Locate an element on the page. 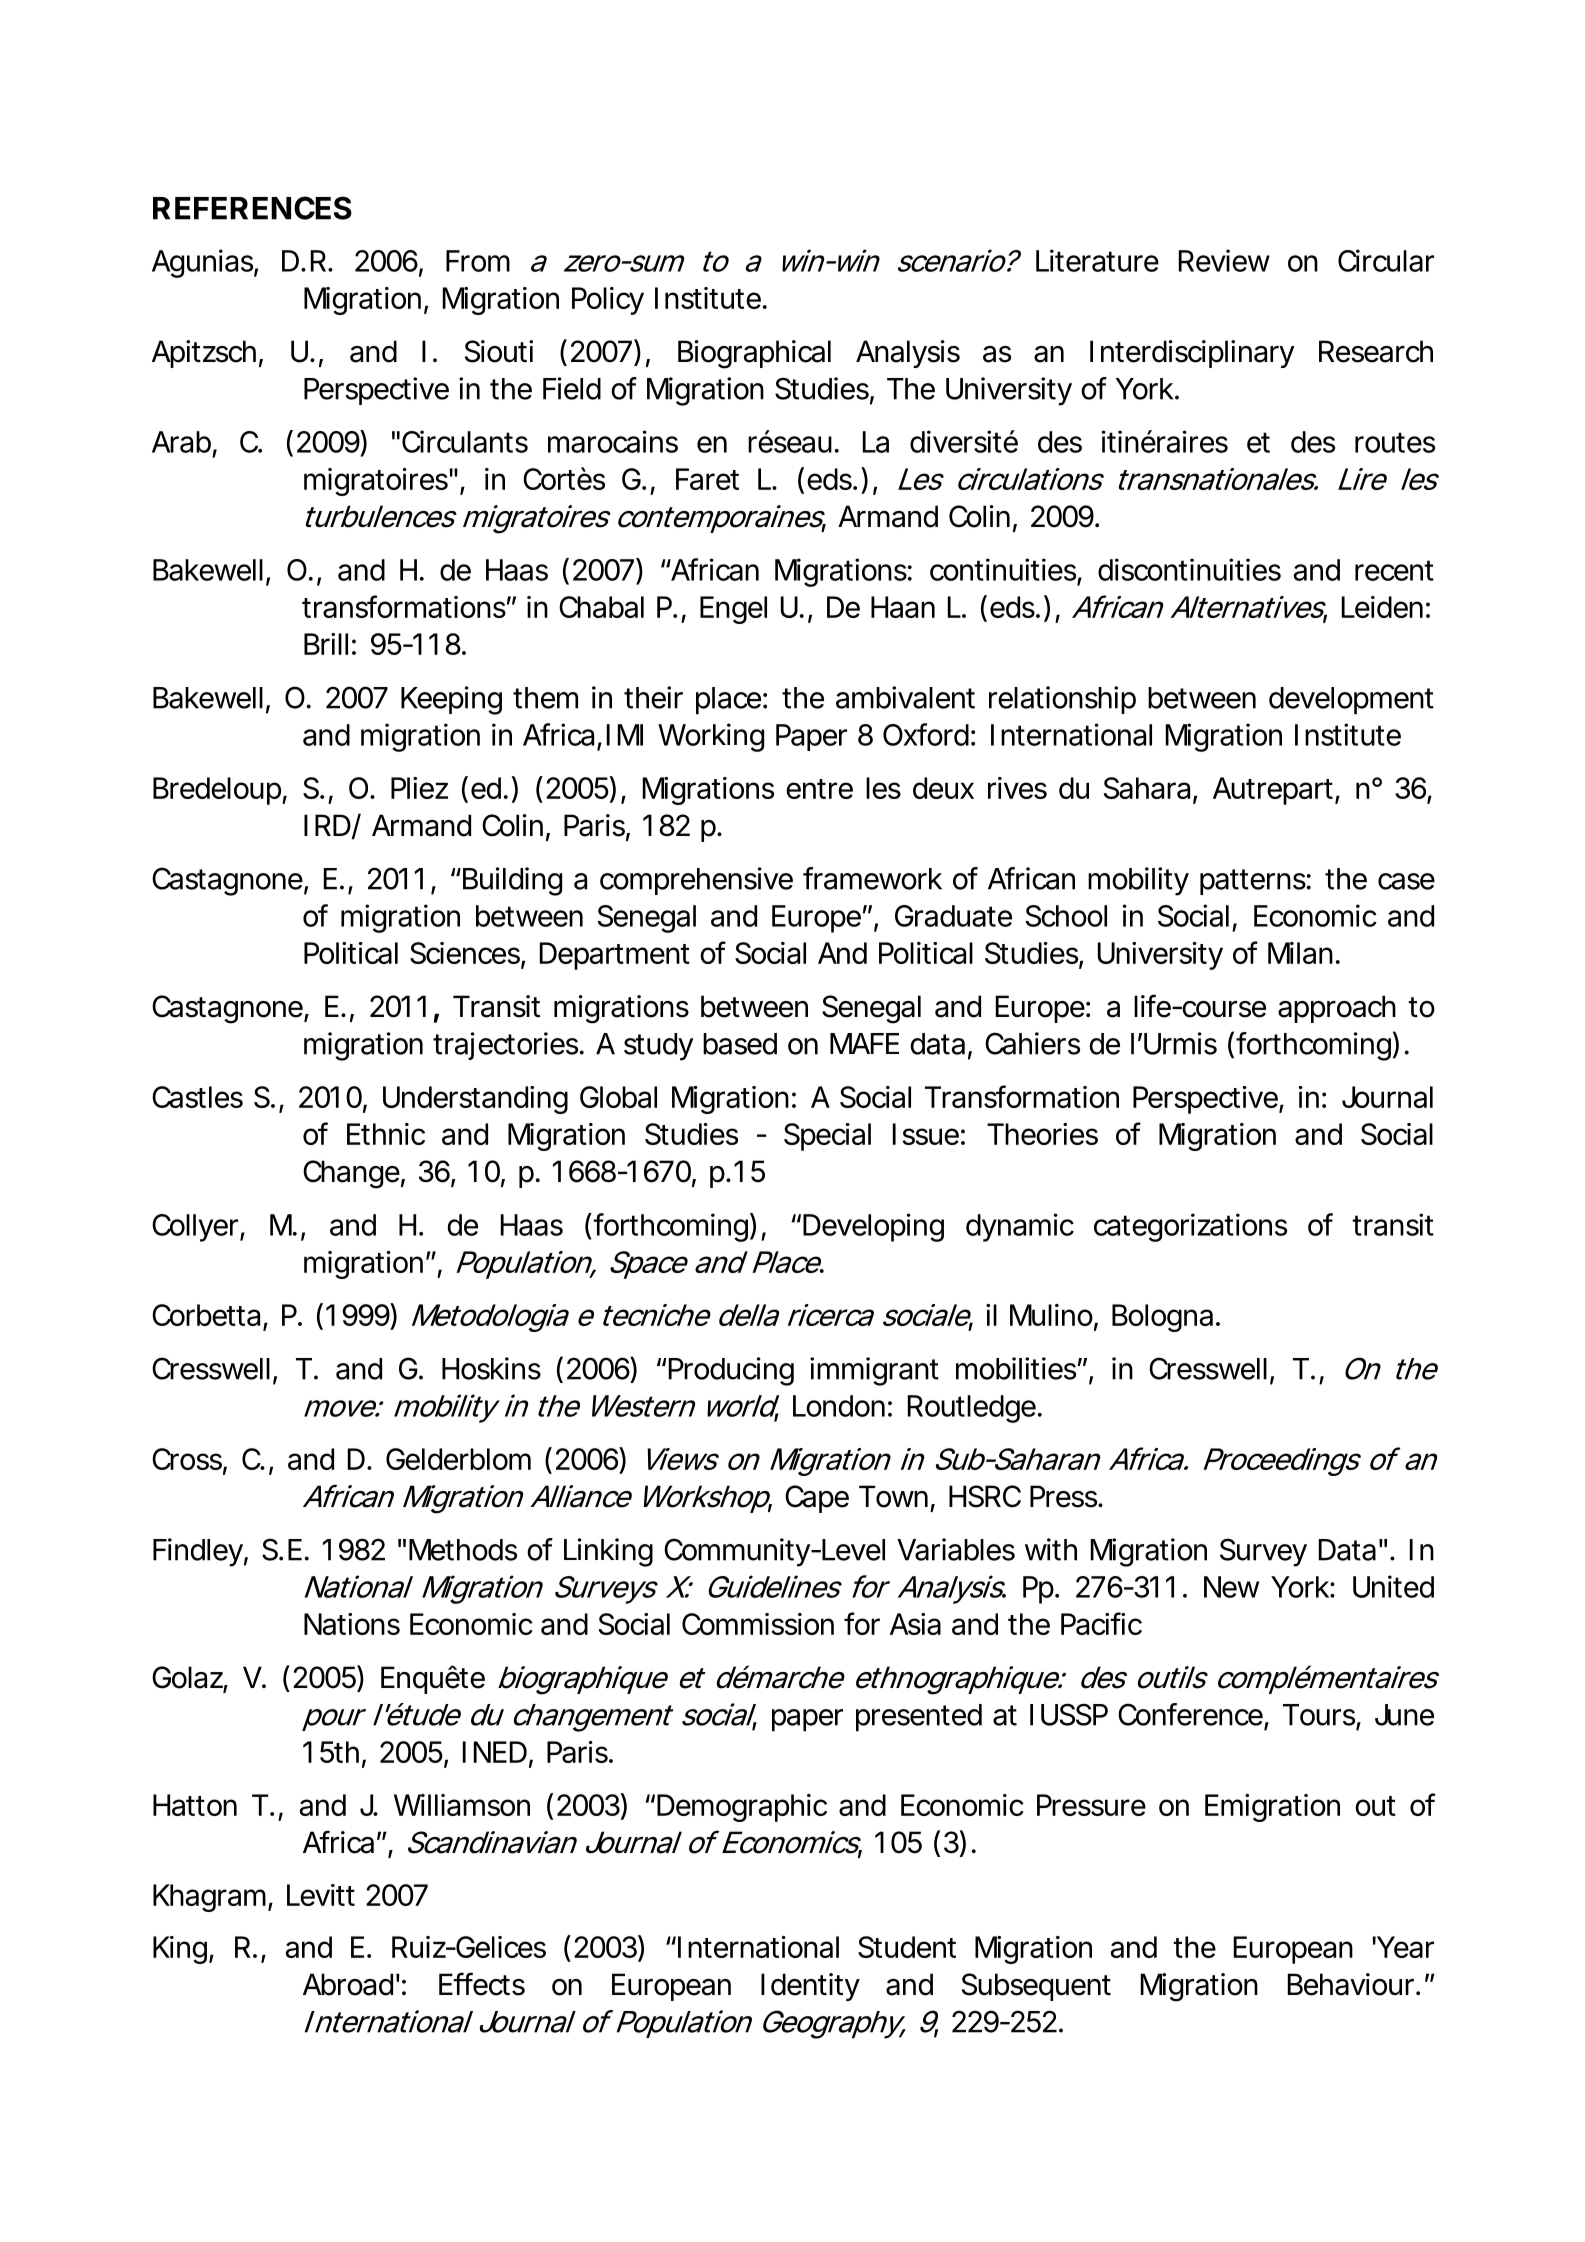 The height and width of the document is (2242, 1585). Milan is located at coordinates (1300, 953).
